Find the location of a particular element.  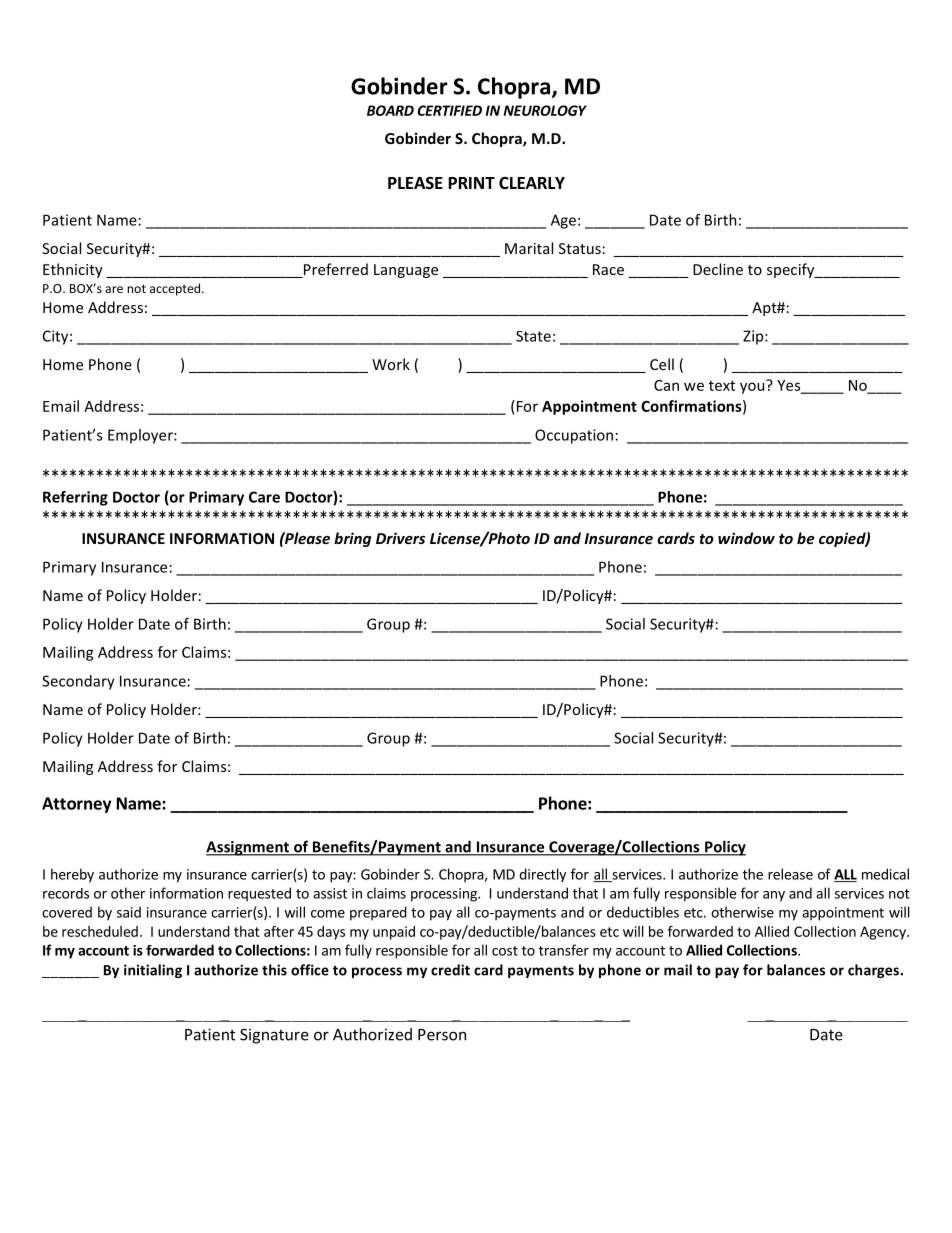

Decline is located at coordinates (718, 269).
